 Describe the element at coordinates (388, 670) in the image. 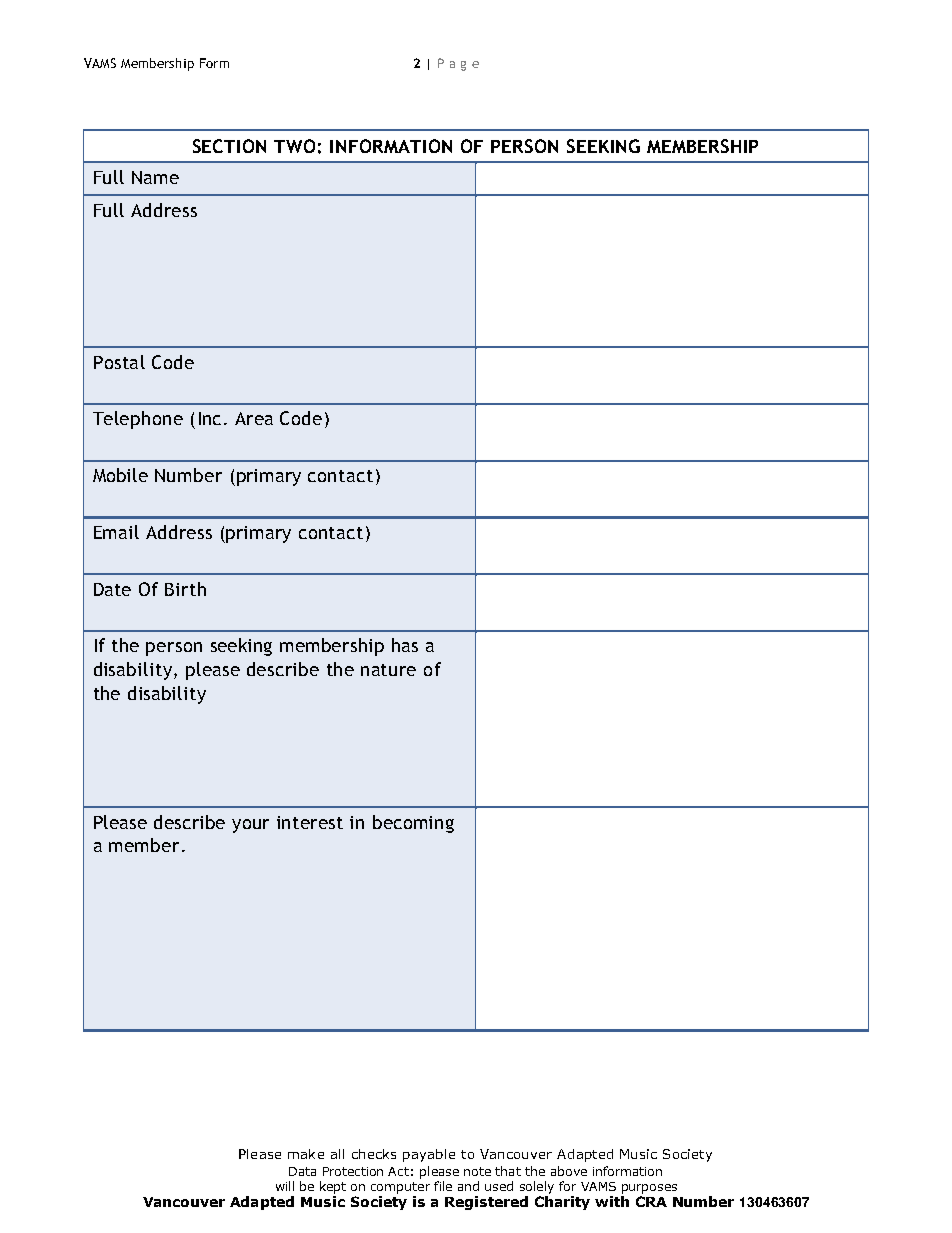

I see `nature` at that location.
